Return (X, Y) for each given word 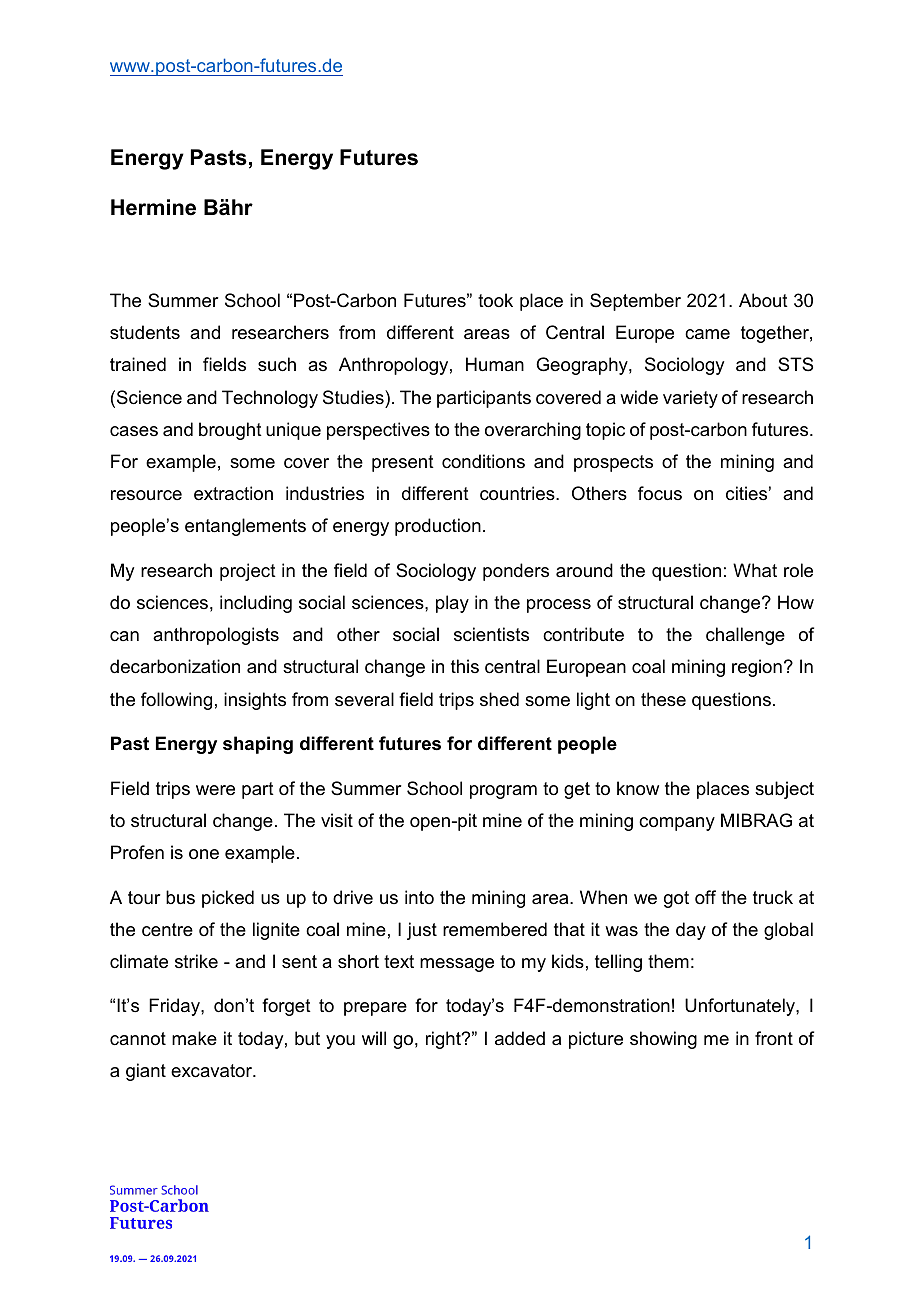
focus (660, 493)
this (465, 666)
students (145, 332)
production (438, 527)
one (204, 854)
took (495, 300)
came (707, 334)
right (444, 1040)
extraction (233, 493)
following (176, 701)
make (194, 1038)
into (419, 897)
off (705, 897)
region (757, 668)
